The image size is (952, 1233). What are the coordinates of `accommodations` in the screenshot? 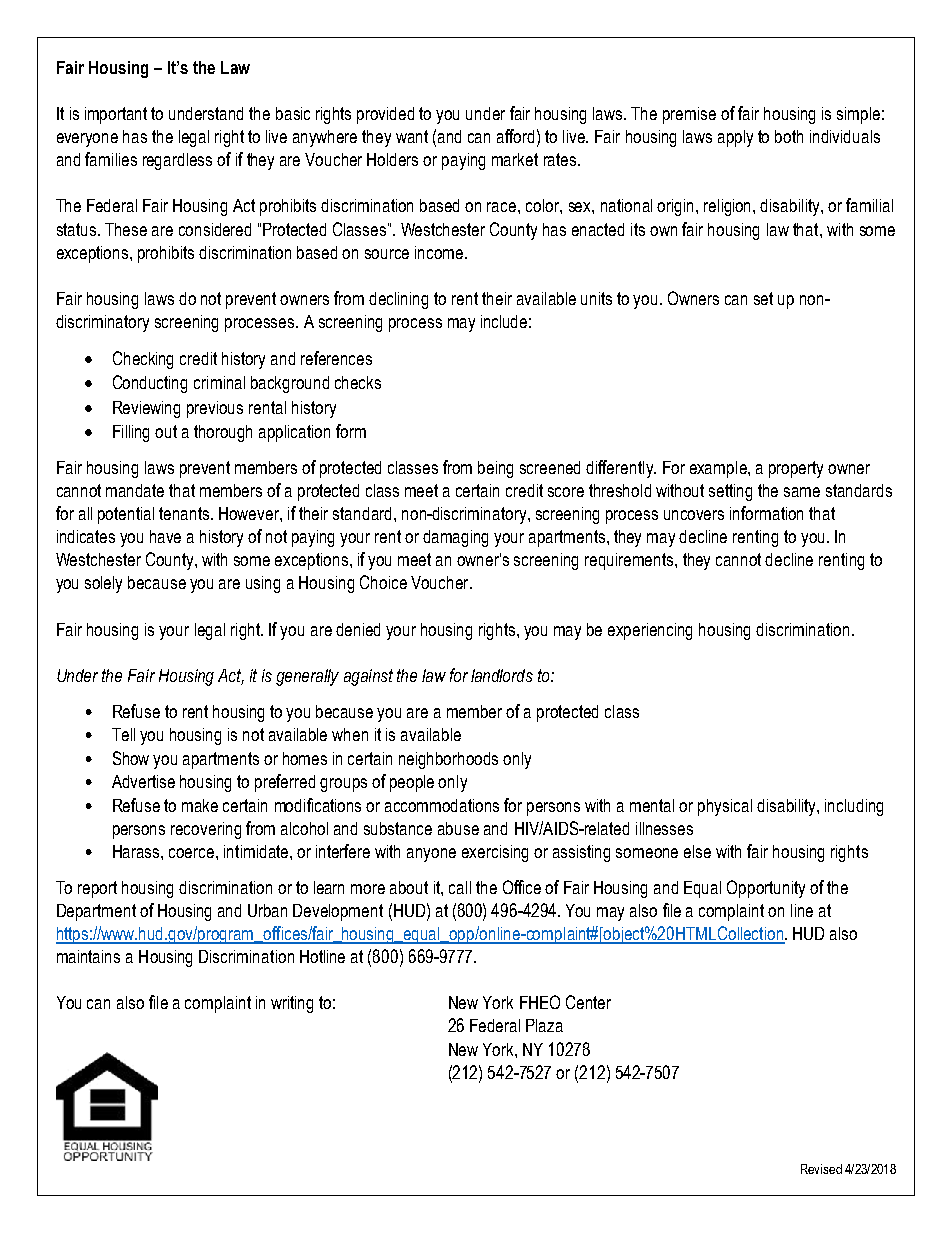 It's located at (442, 805).
